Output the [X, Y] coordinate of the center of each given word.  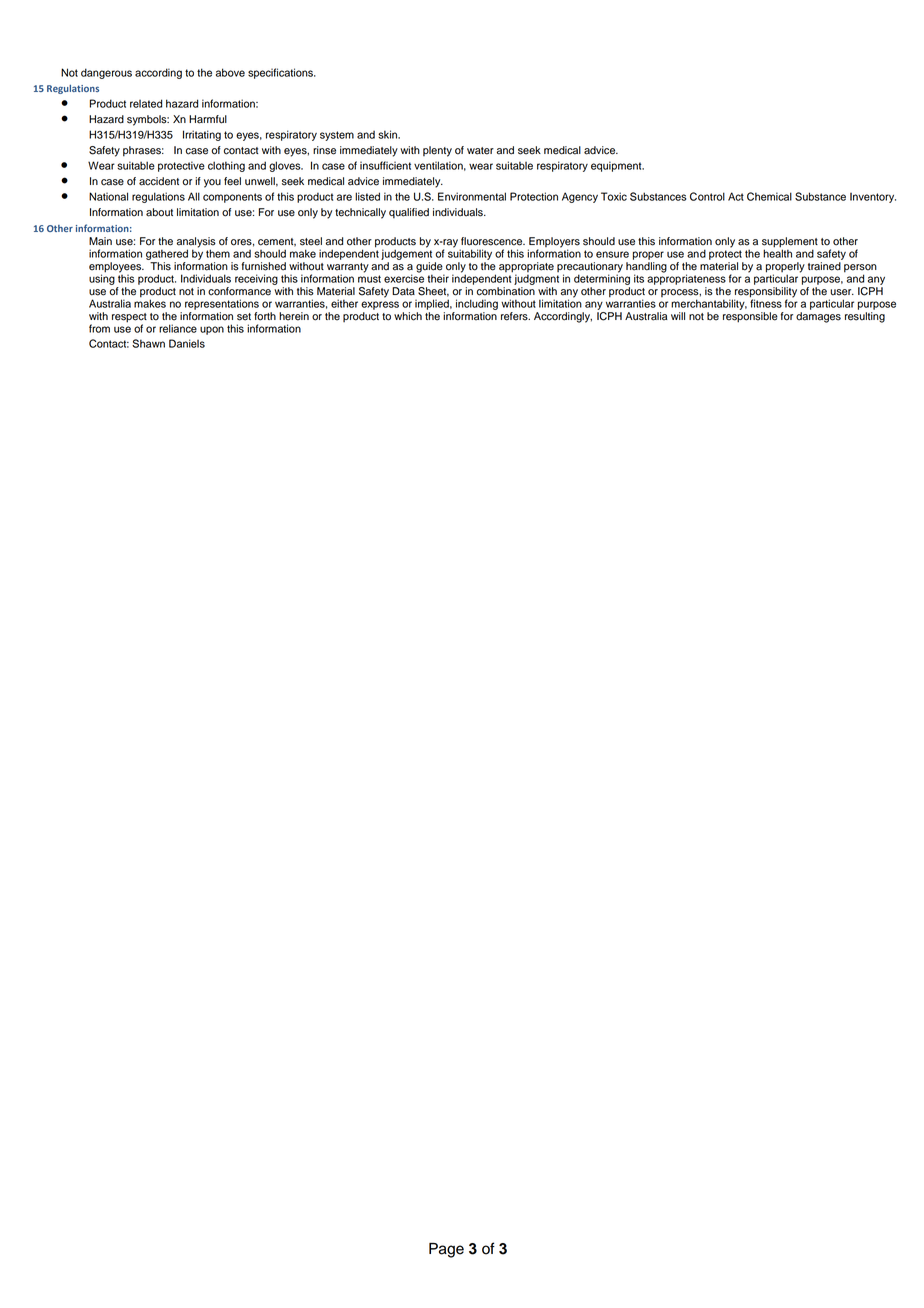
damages [818, 317]
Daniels [187, 343]
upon [212, 330]
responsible [750, 317]
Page [446, 1250]
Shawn [148, 343]
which [408, 316]
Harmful [208, 119]
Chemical [769, 196]
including [477, 304]
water [480, 151]
